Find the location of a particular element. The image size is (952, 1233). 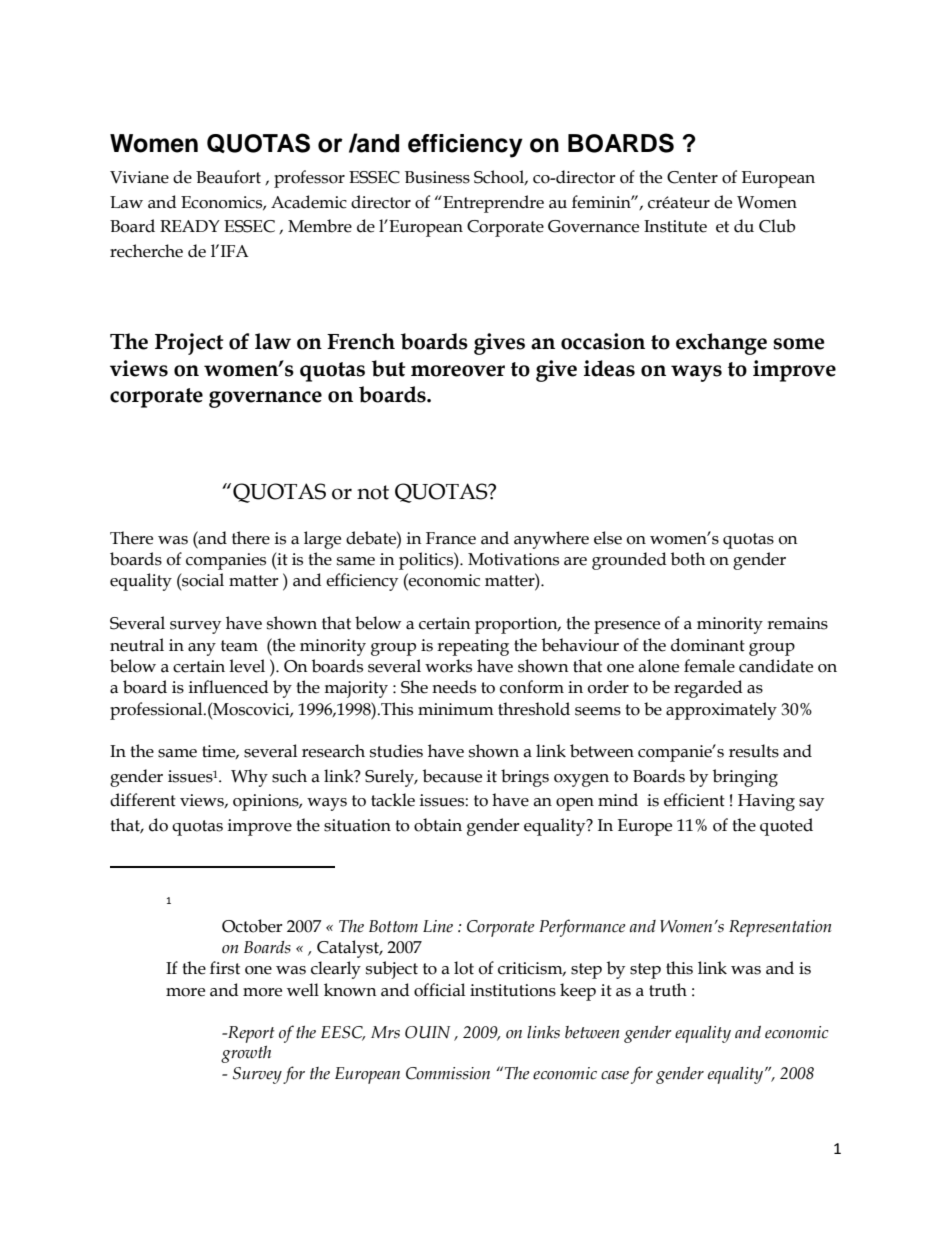

but is located at coordinates (389, 368).
